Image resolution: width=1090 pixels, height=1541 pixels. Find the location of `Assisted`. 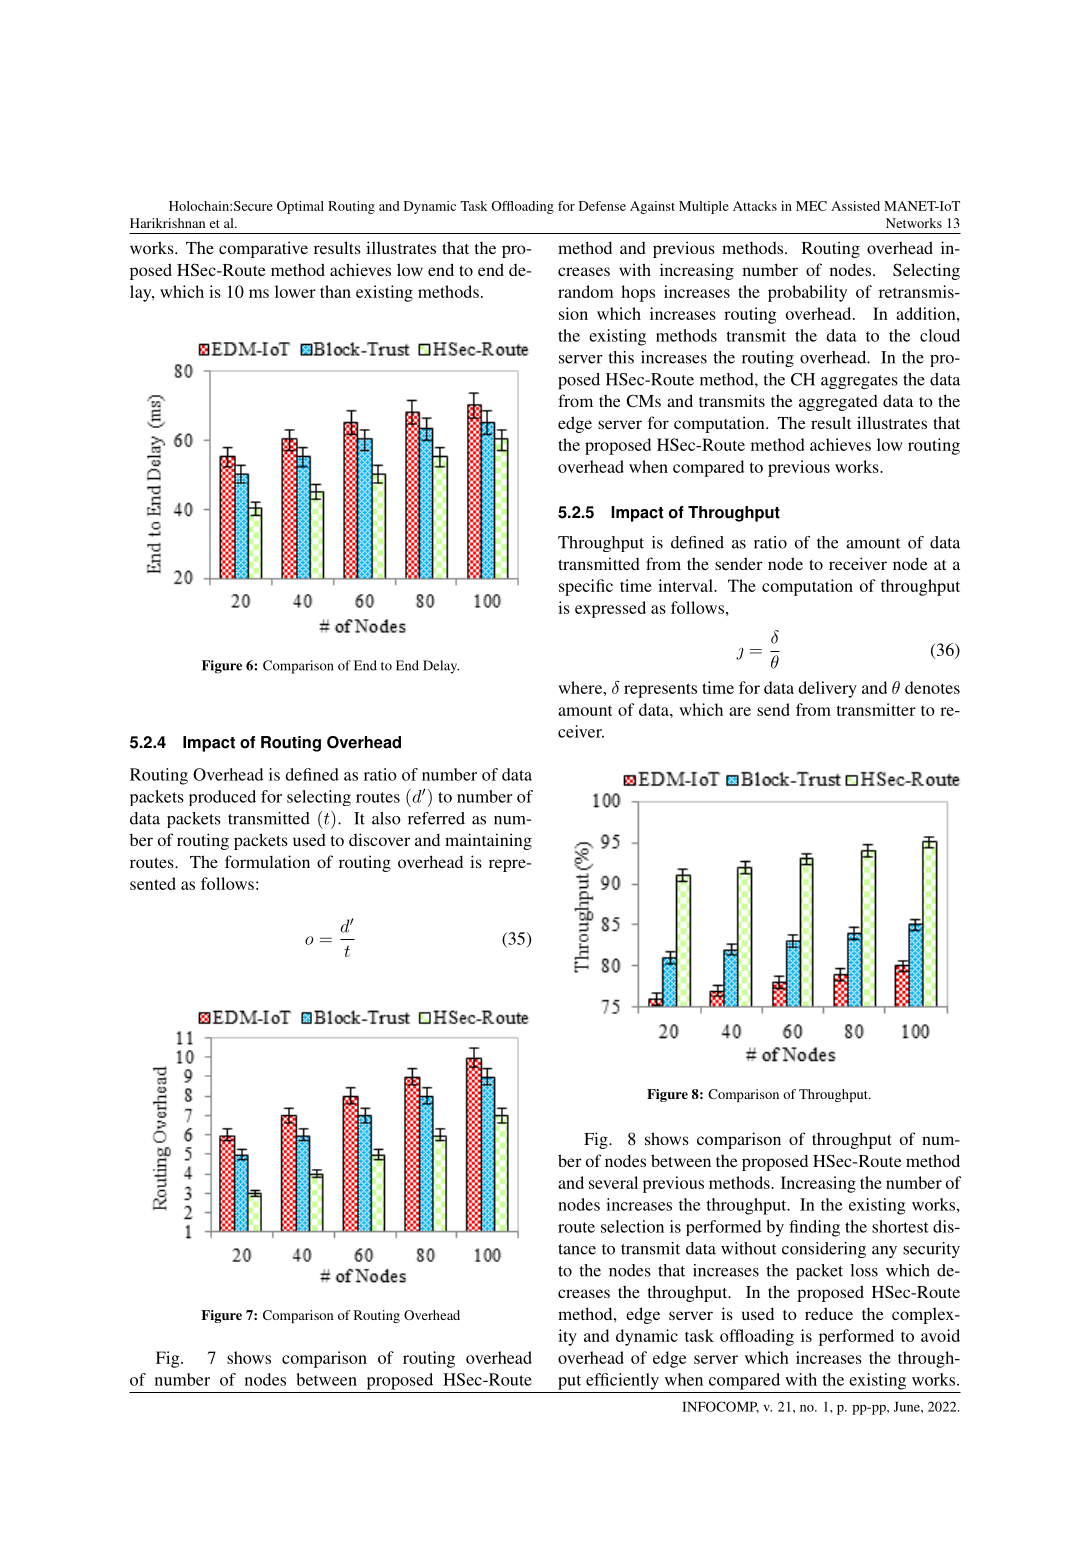

Assisted is located at coordinates (855, 206).
